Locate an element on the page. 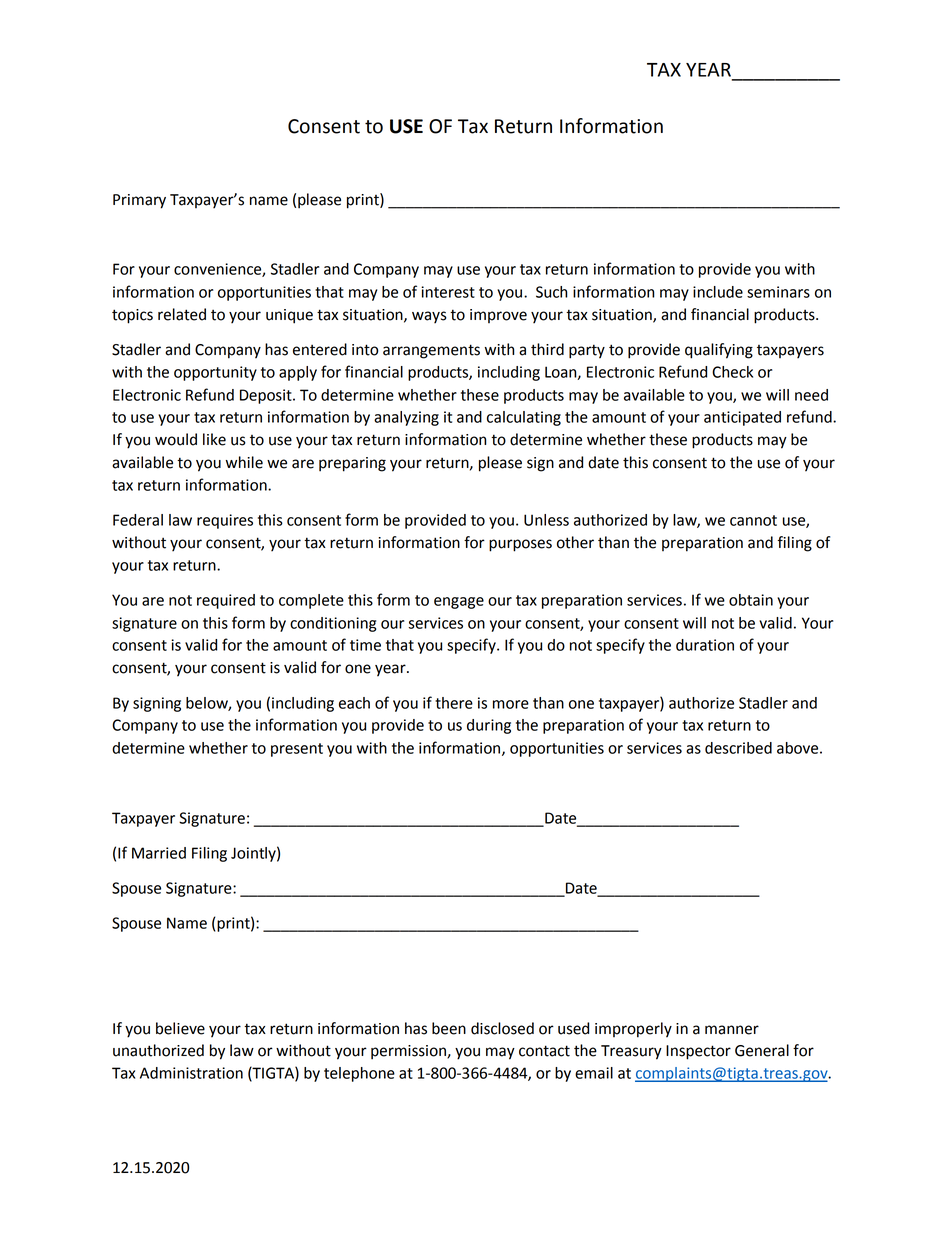  interest is located at coordinates (448, 292).
